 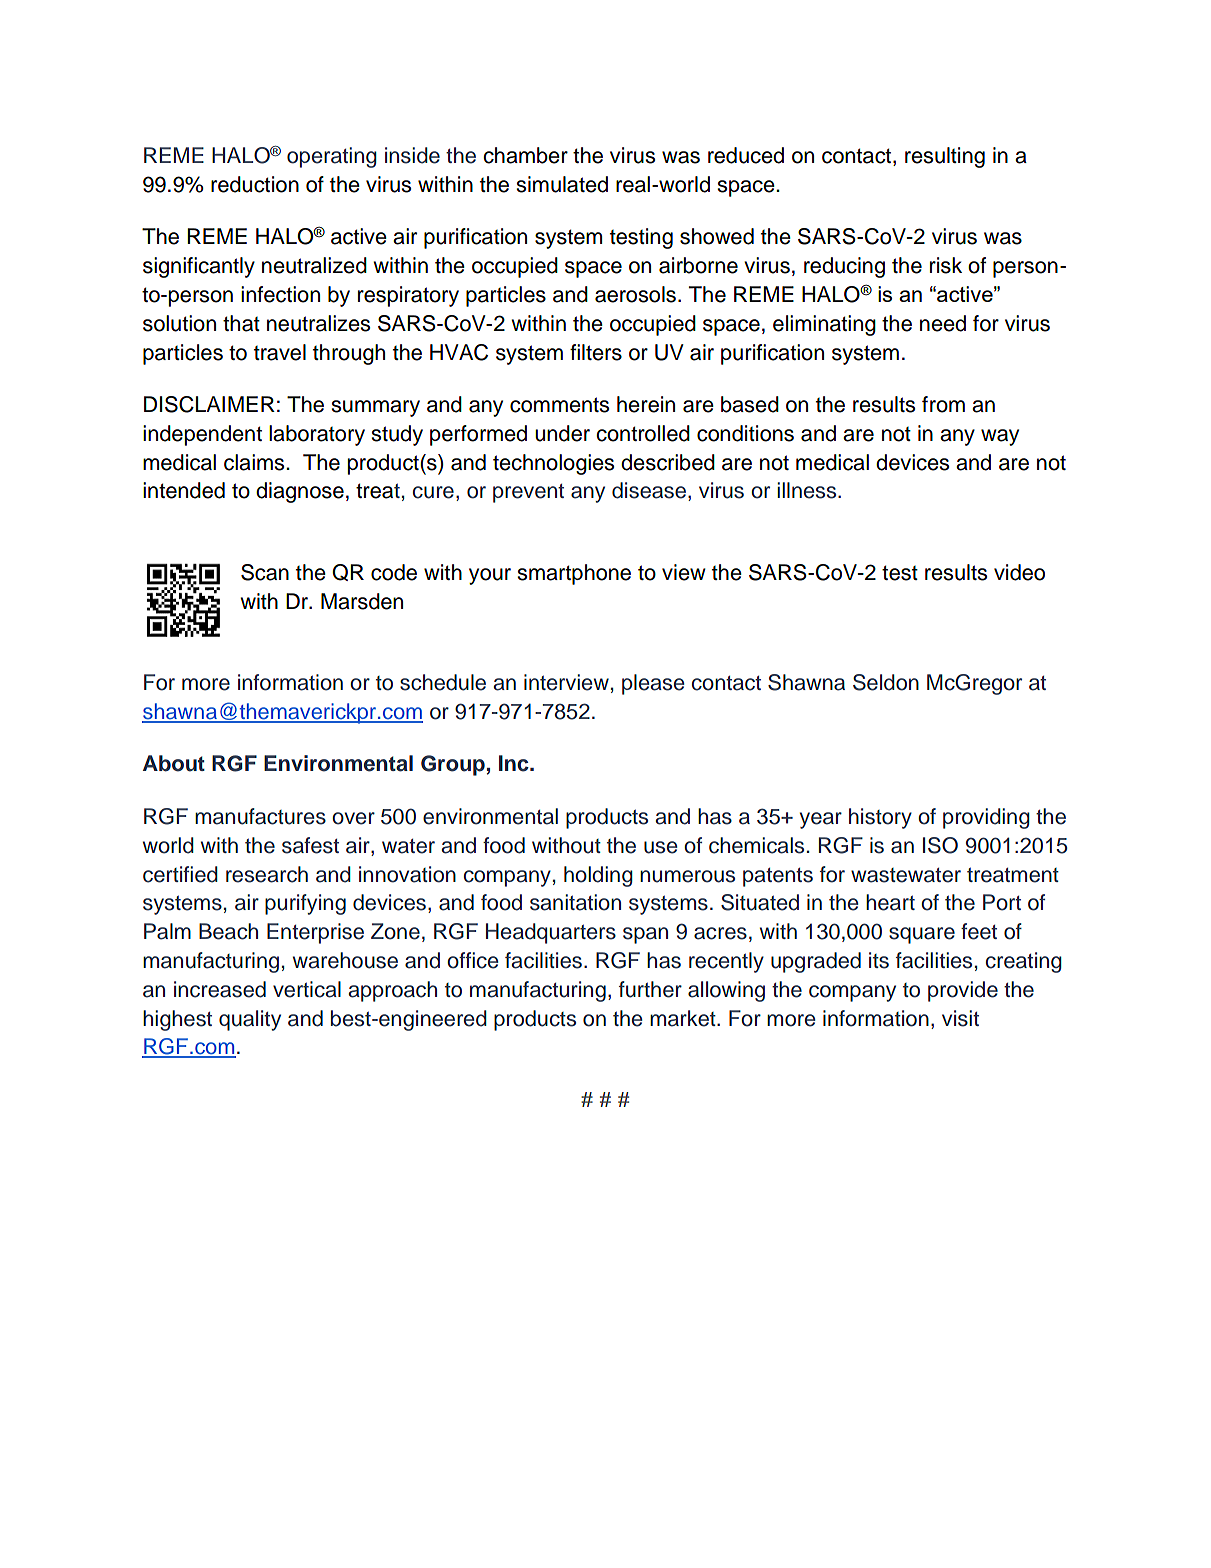 I want to click on resulting, so click(x=945, y=157).
